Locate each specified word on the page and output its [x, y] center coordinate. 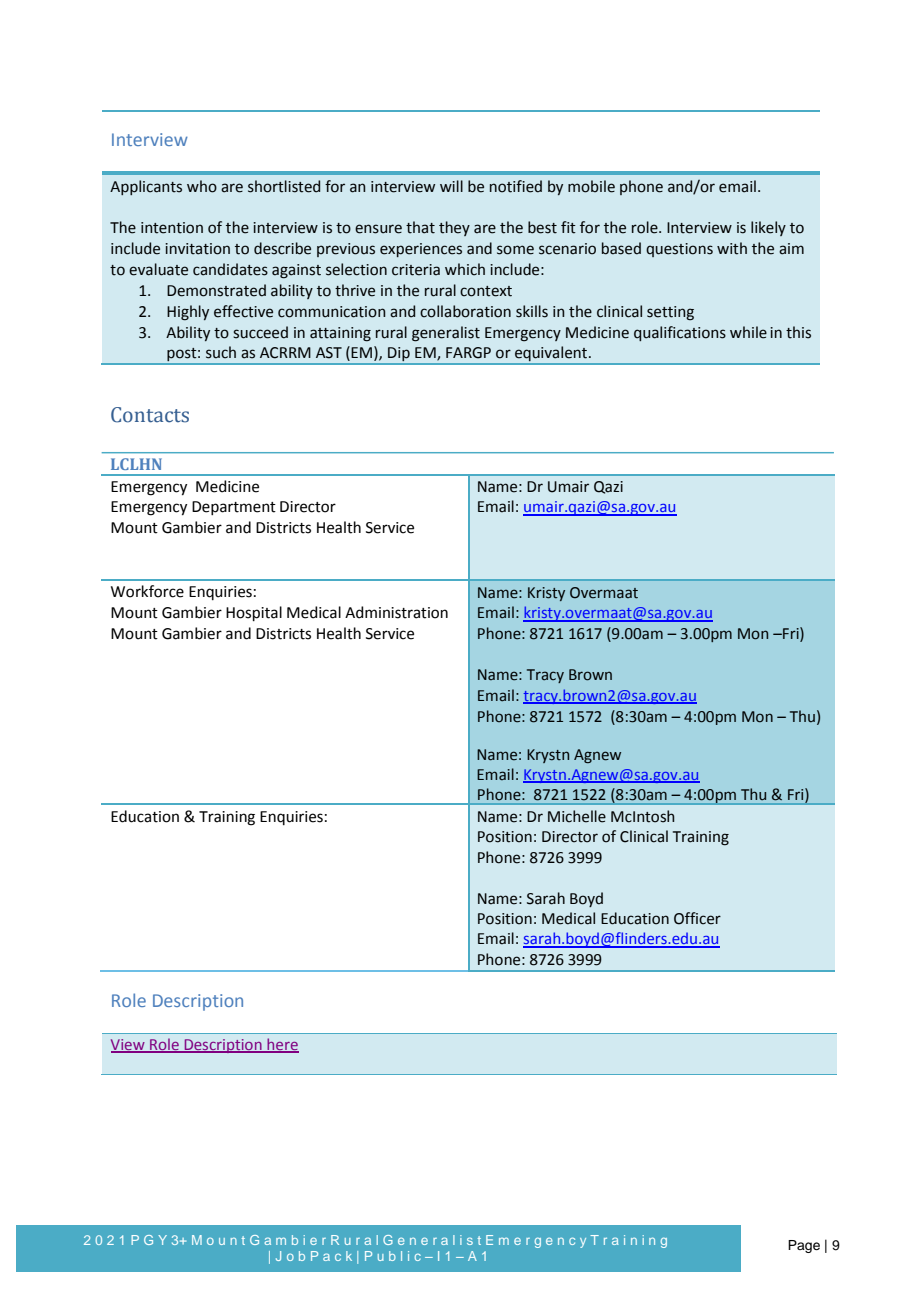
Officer [697, 918]
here [282, 1045]
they [454, 228]
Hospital [254, 613]
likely [768, 228]
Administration [396, 612]
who [202, 186]
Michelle [577, 816]
